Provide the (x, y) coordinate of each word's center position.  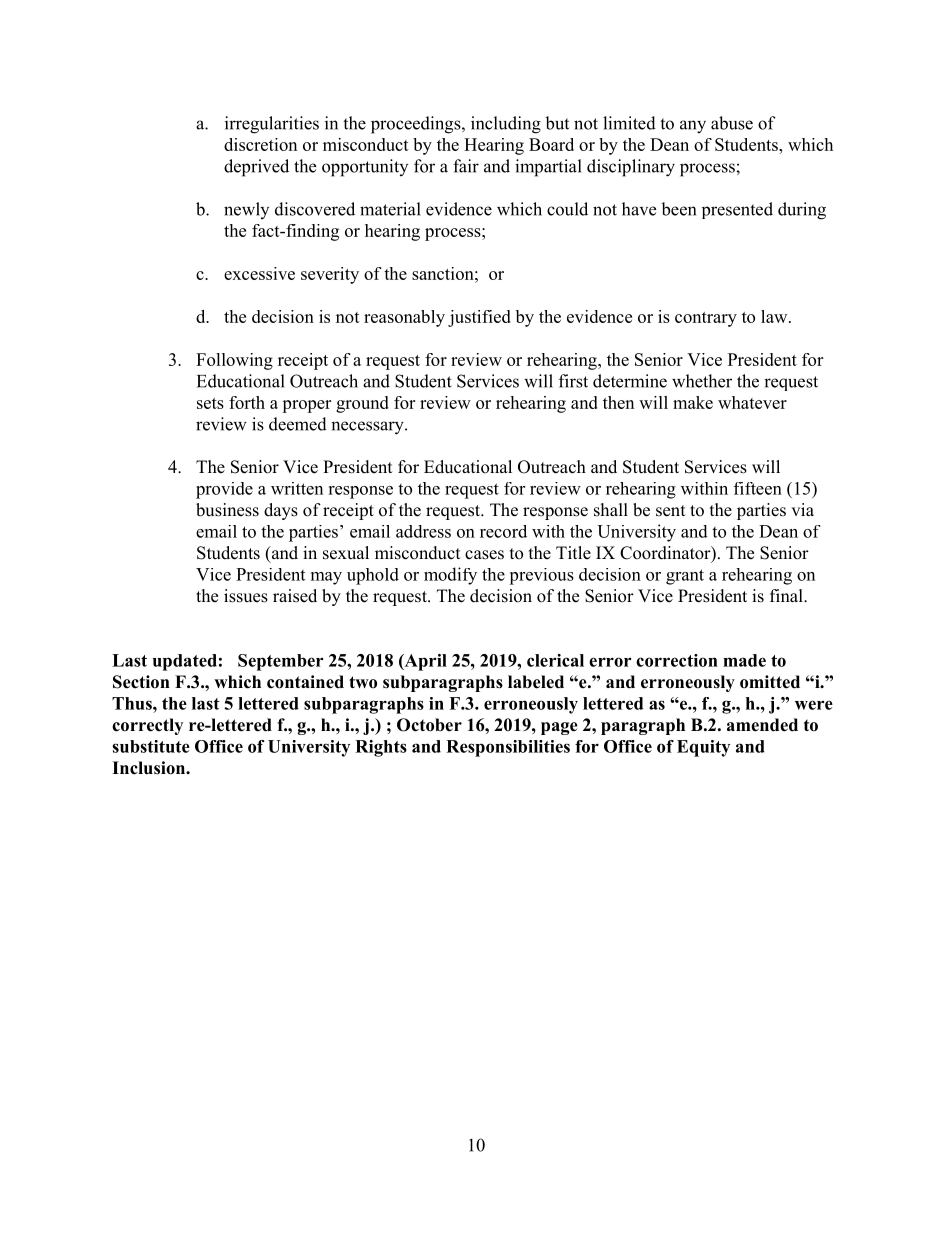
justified (479, 318)
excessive (259, 273)
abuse (732, 123)
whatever (752, 402)
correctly (147, 726)
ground (362, 404)
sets (210, 403)
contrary (706, 319)
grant (685, 577)
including (506, 125)
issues (246, 596)
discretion (260, 144)
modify (450, 576)
